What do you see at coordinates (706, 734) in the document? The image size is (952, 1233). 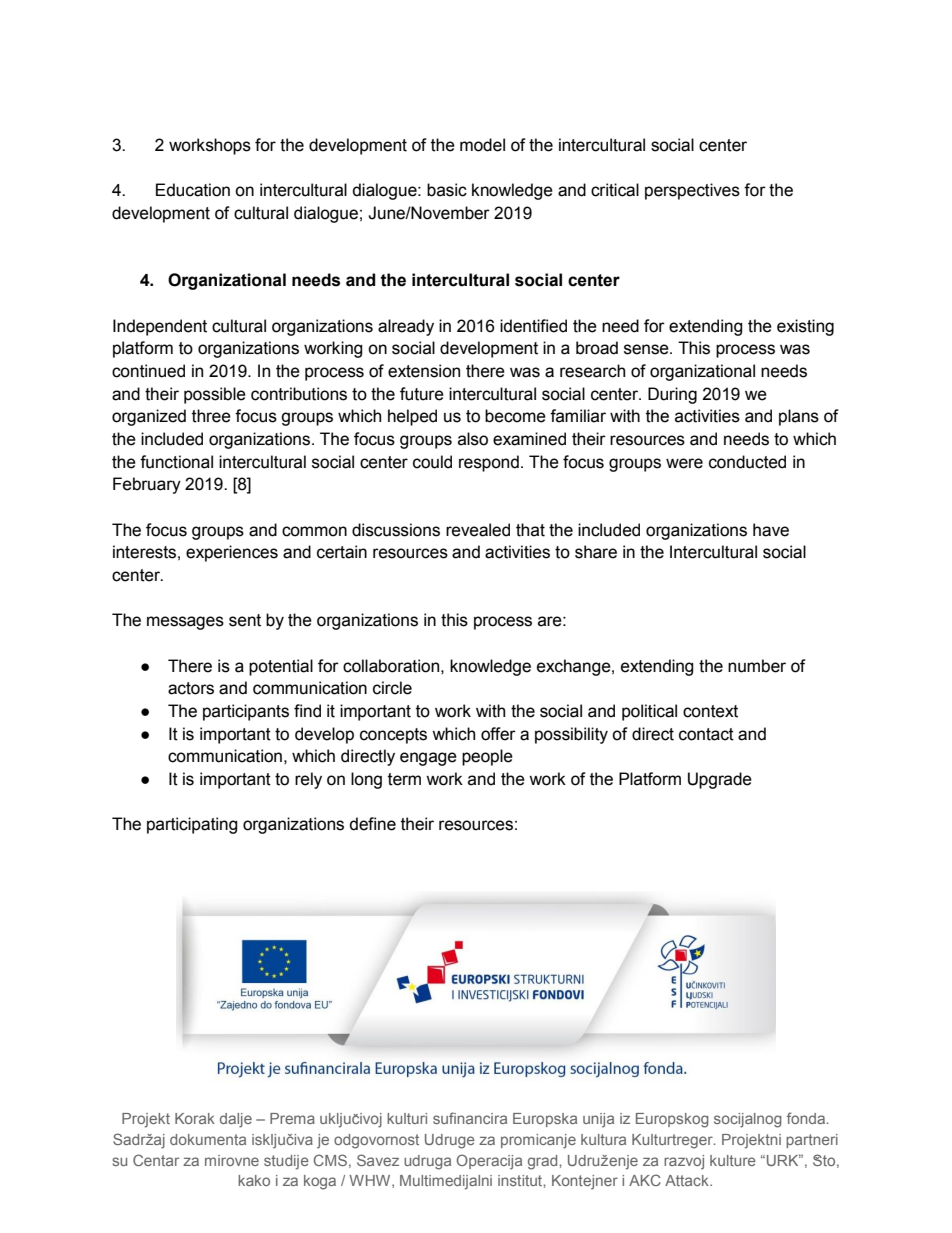 I see `contact` at bounding box center [706, 734].
